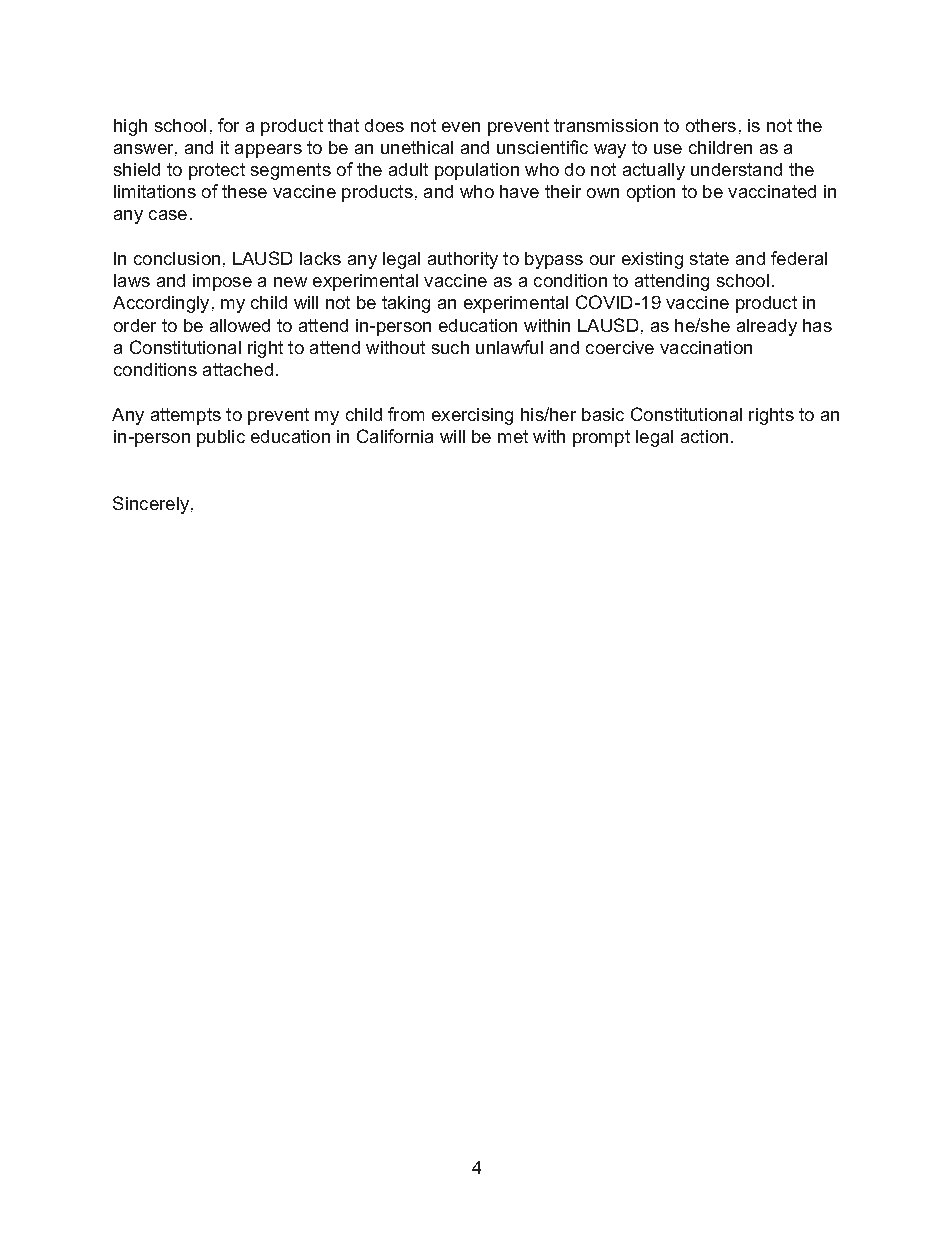 The image size is (952, 1233). What do you see at coordinates (151, 505) in the screenshot?
I see `Sincerely` at bounding box center [151, 505].
